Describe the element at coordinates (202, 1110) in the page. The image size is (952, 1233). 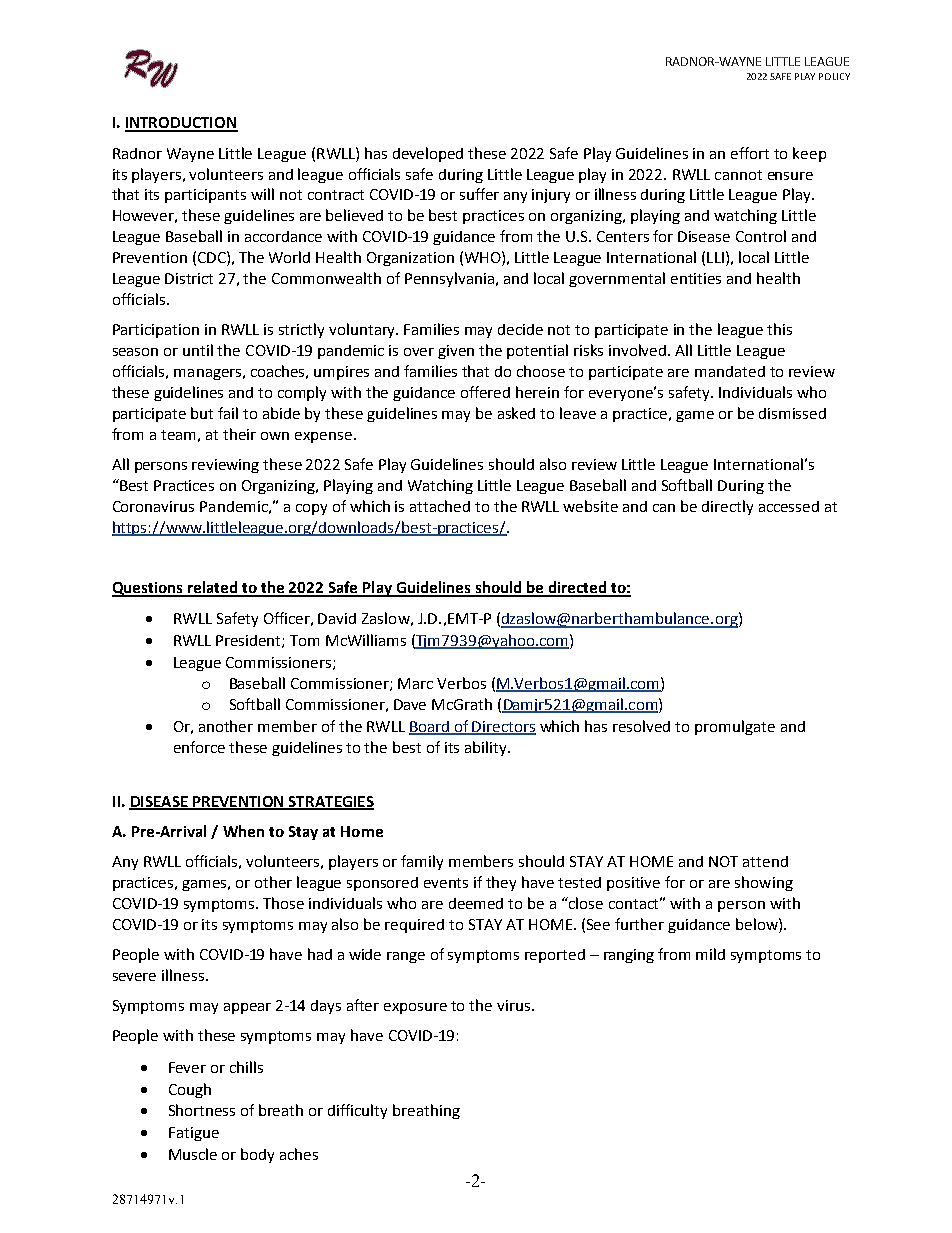
I see `Shortness` at that location.
